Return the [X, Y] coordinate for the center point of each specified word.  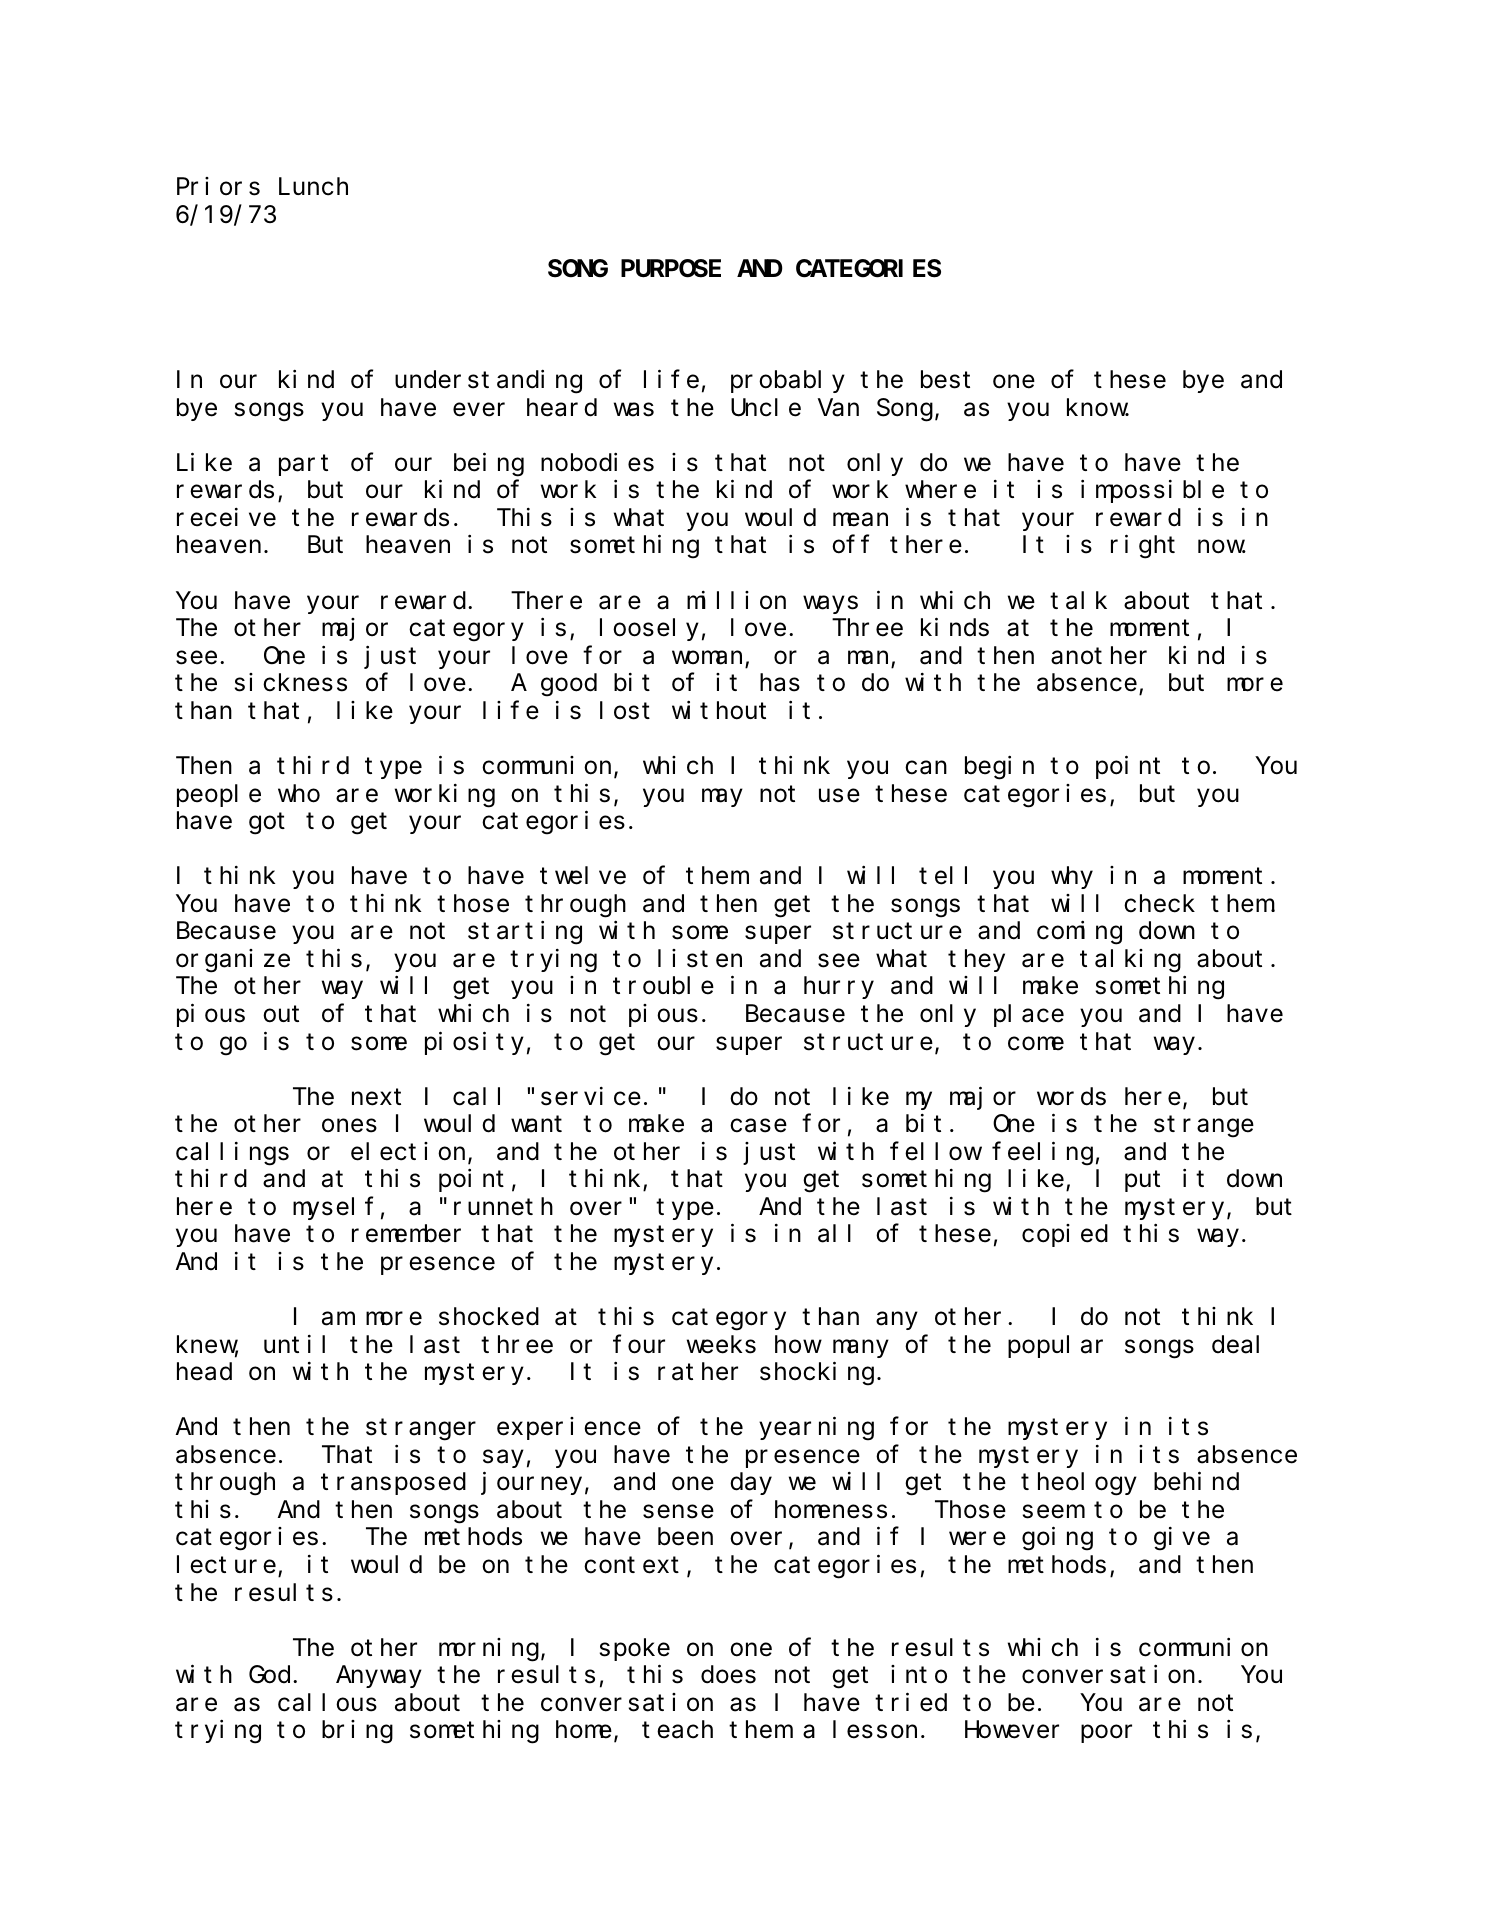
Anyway [379, 1678]
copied [1065, 1235]
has [780, 683]
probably [788, 382]
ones [349, 1126]
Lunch [313, 187]
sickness [291, 682]
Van [838, 408]
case [758, 1126]
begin [999, 768]
